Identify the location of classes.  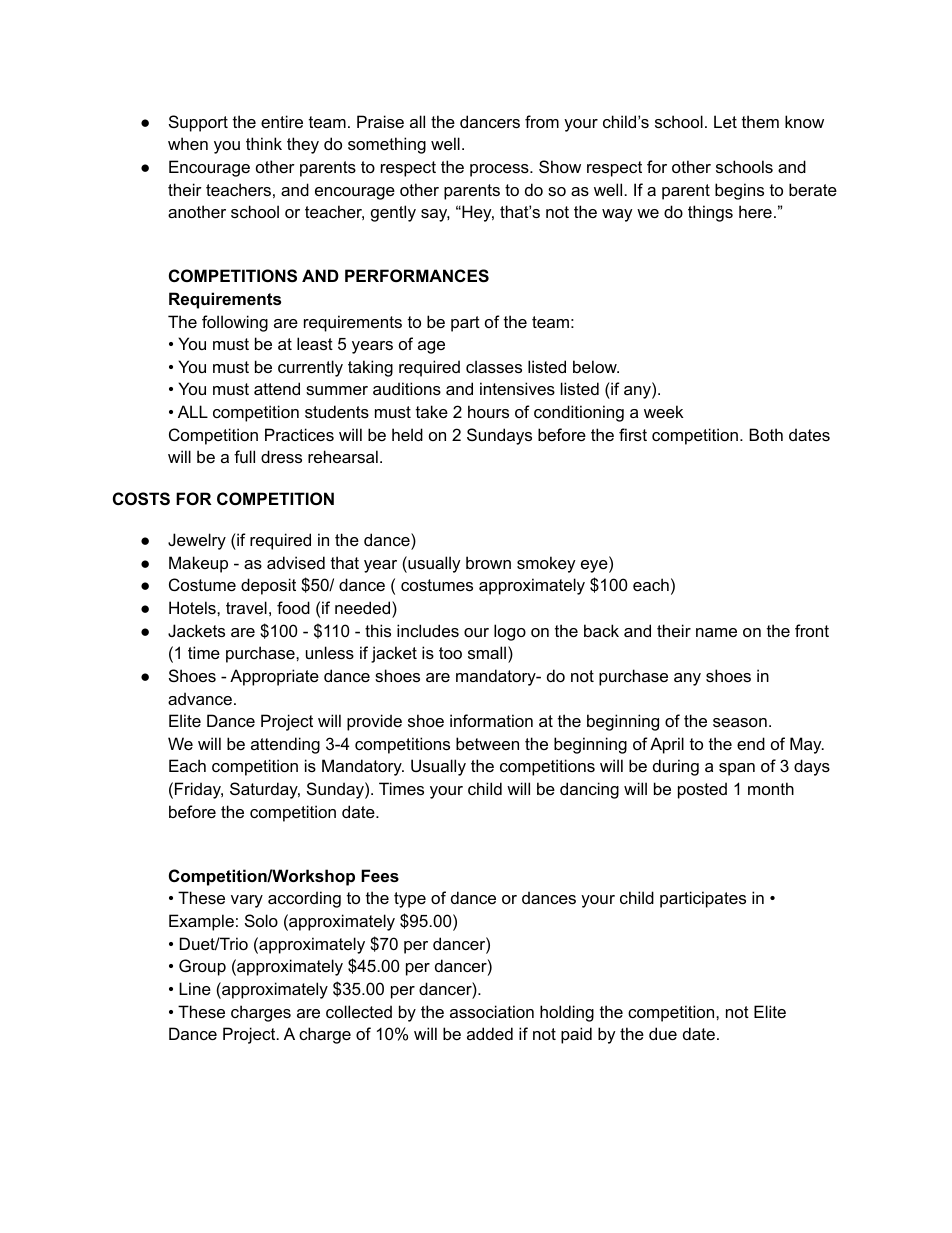
(494, 366).
